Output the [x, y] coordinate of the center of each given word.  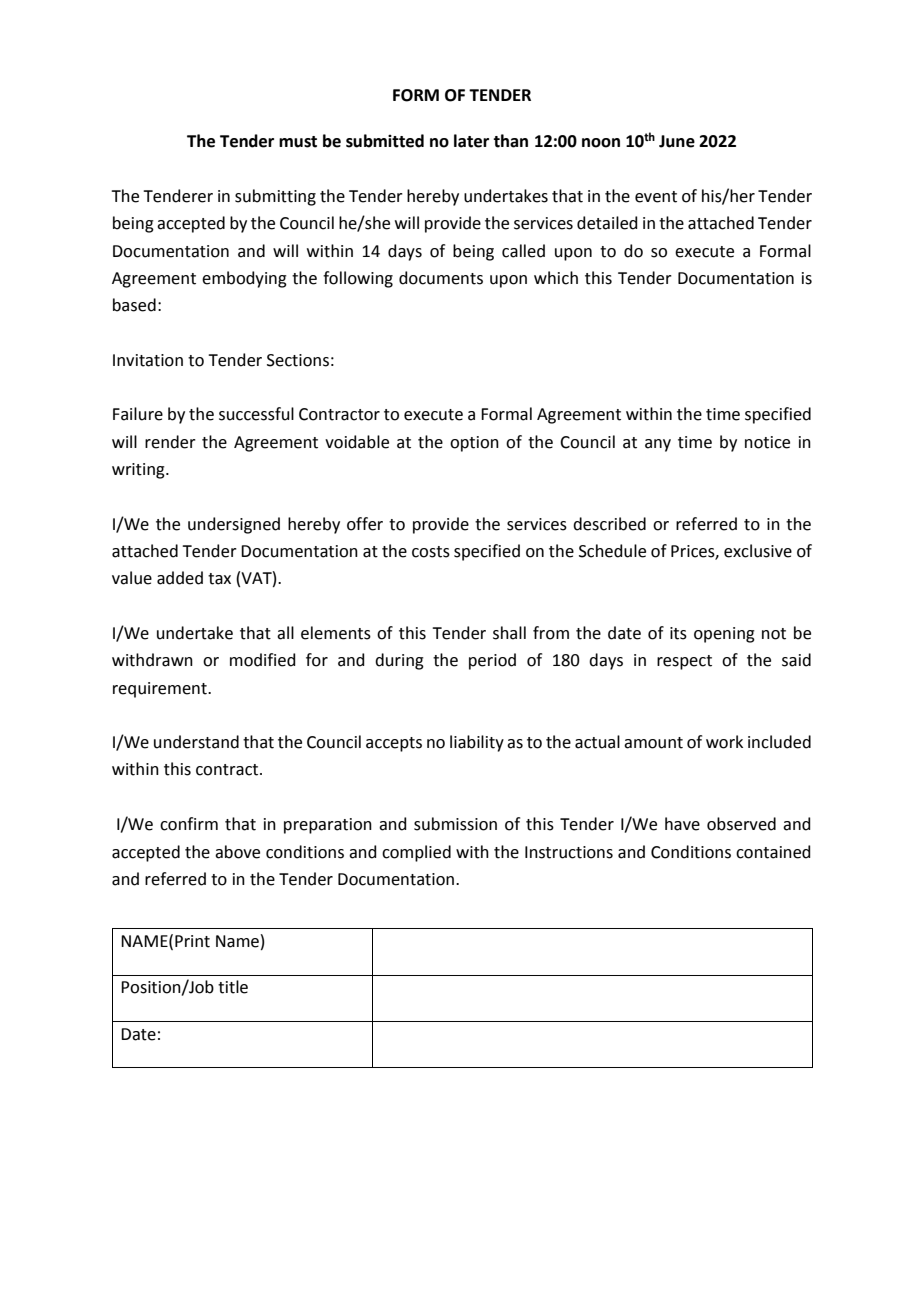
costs [431, 552]
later [471, 141]
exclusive [758, 551]
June [677, 141]
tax [219, 579]
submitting [275, 197]
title [233, 987]
